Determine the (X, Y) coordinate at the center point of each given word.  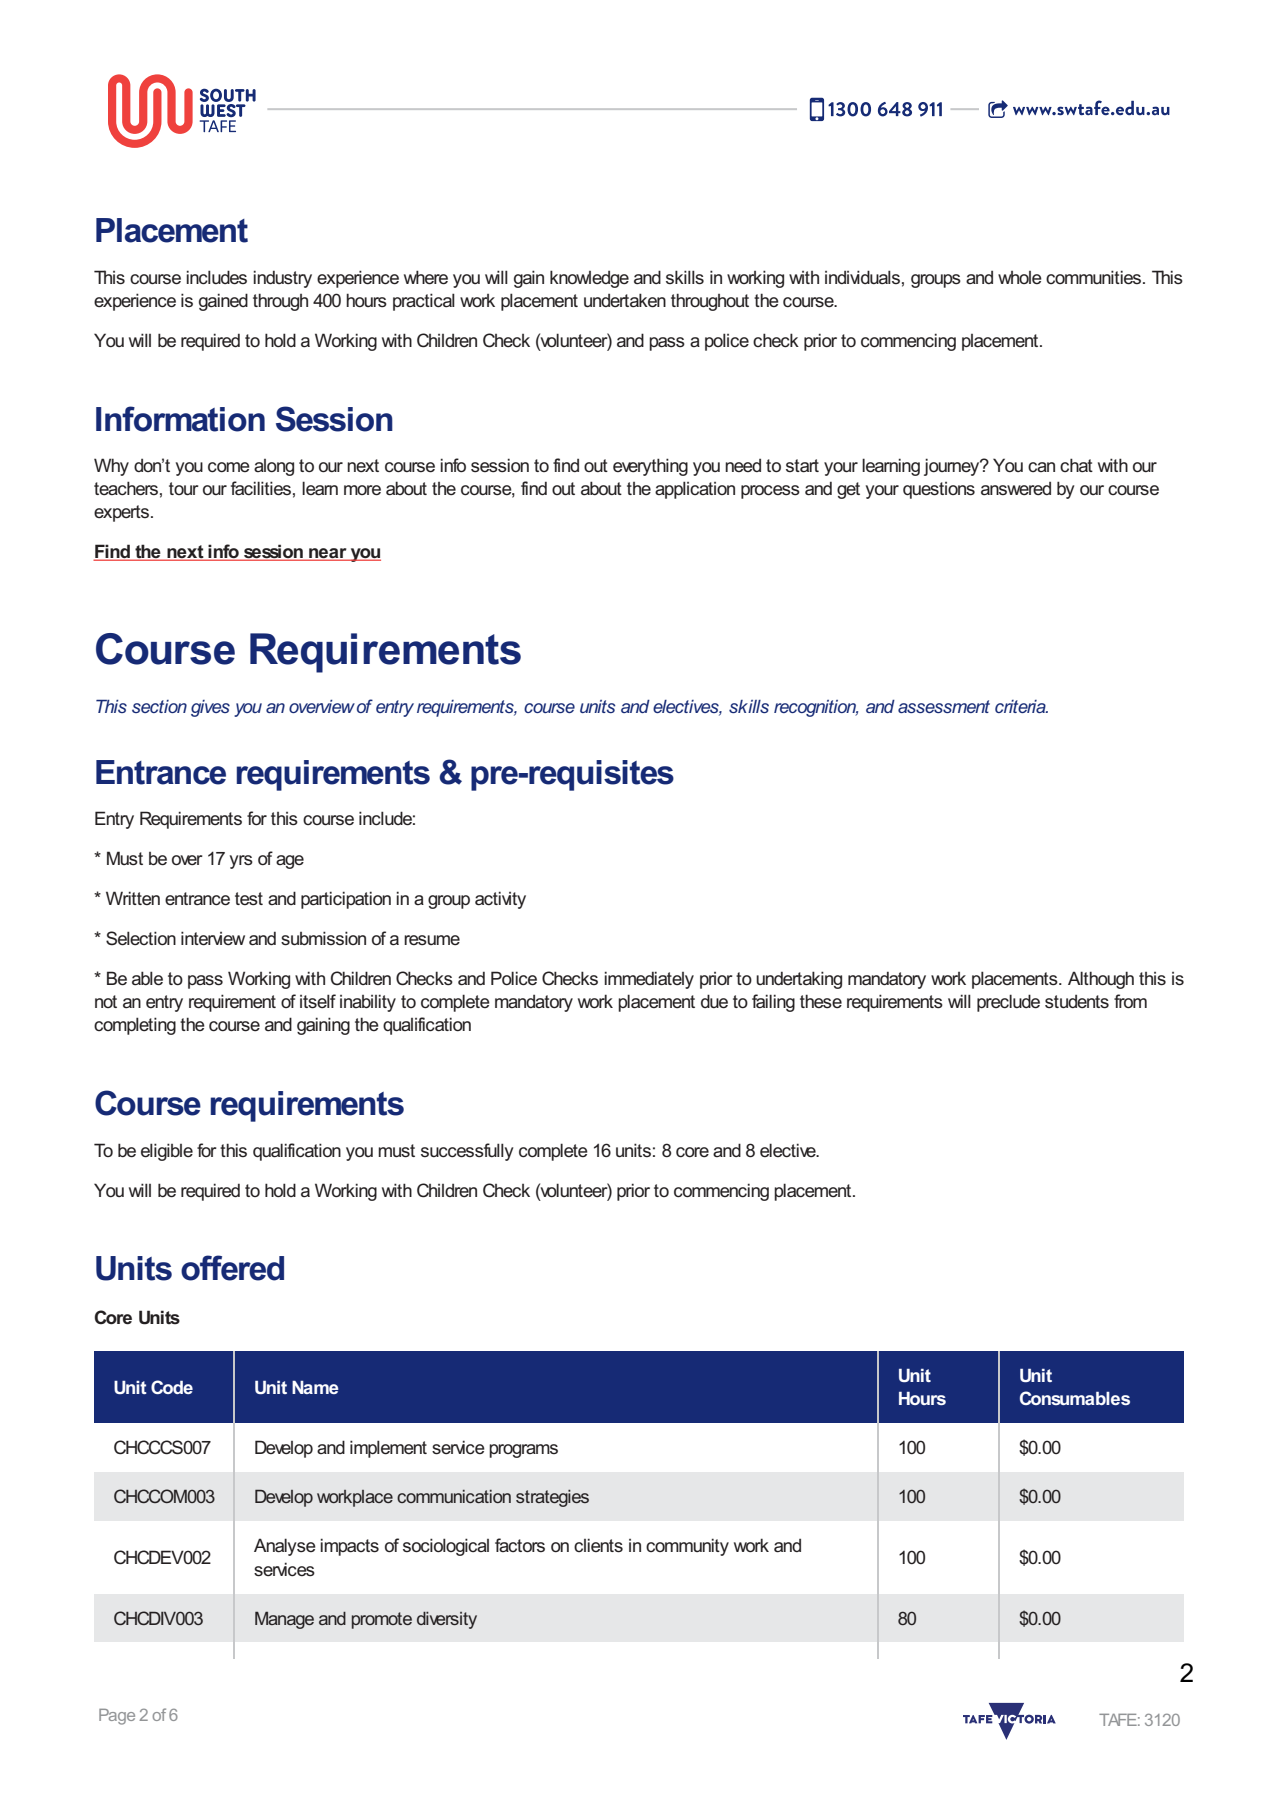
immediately (649, 980)
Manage (284, 1620)
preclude (1008, 1003)
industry (282, 279)
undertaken (625, 300)
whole (1020, 277)
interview (213, 938)
